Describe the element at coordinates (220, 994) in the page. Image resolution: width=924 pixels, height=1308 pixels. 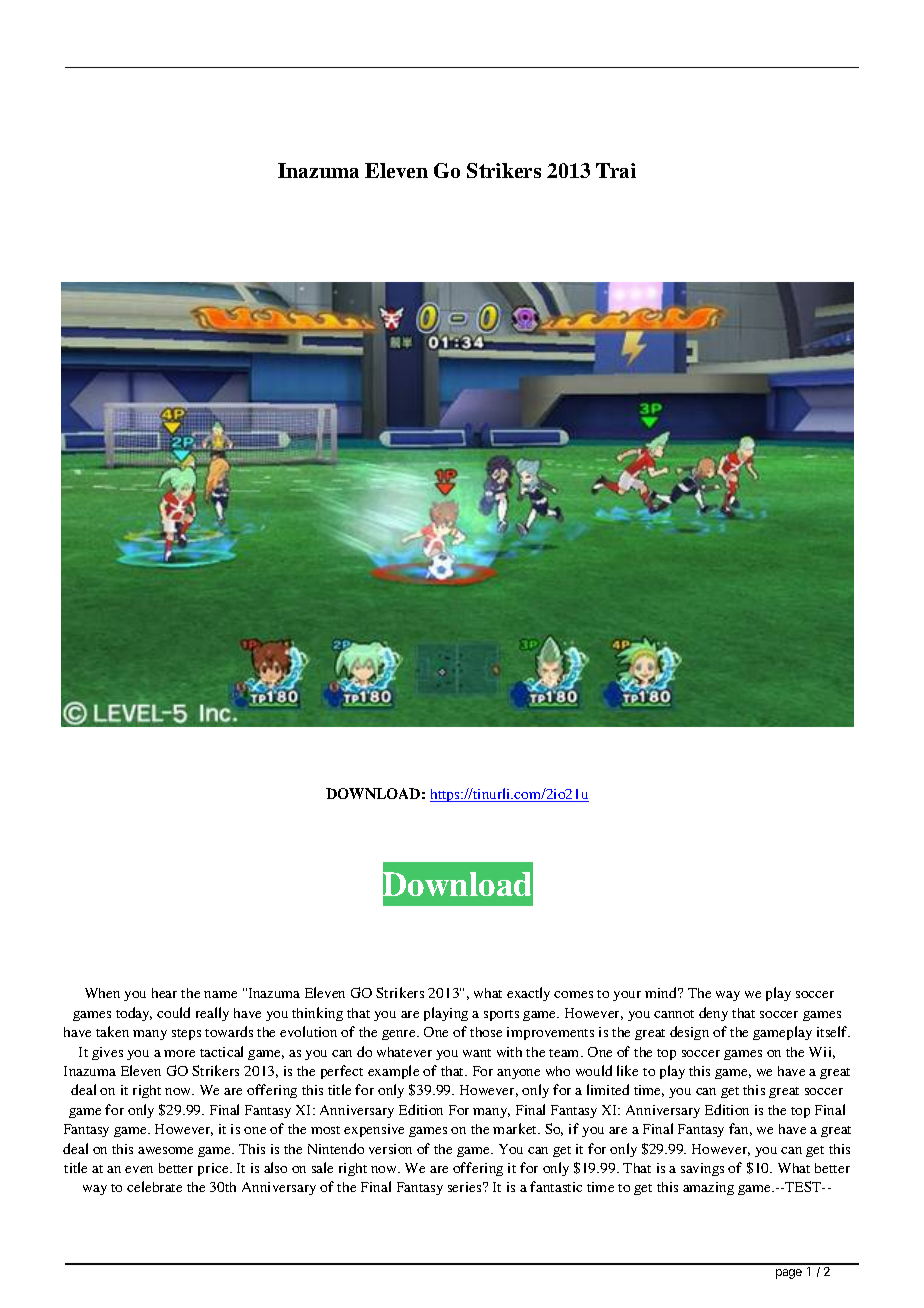
I see `name` at that location.
